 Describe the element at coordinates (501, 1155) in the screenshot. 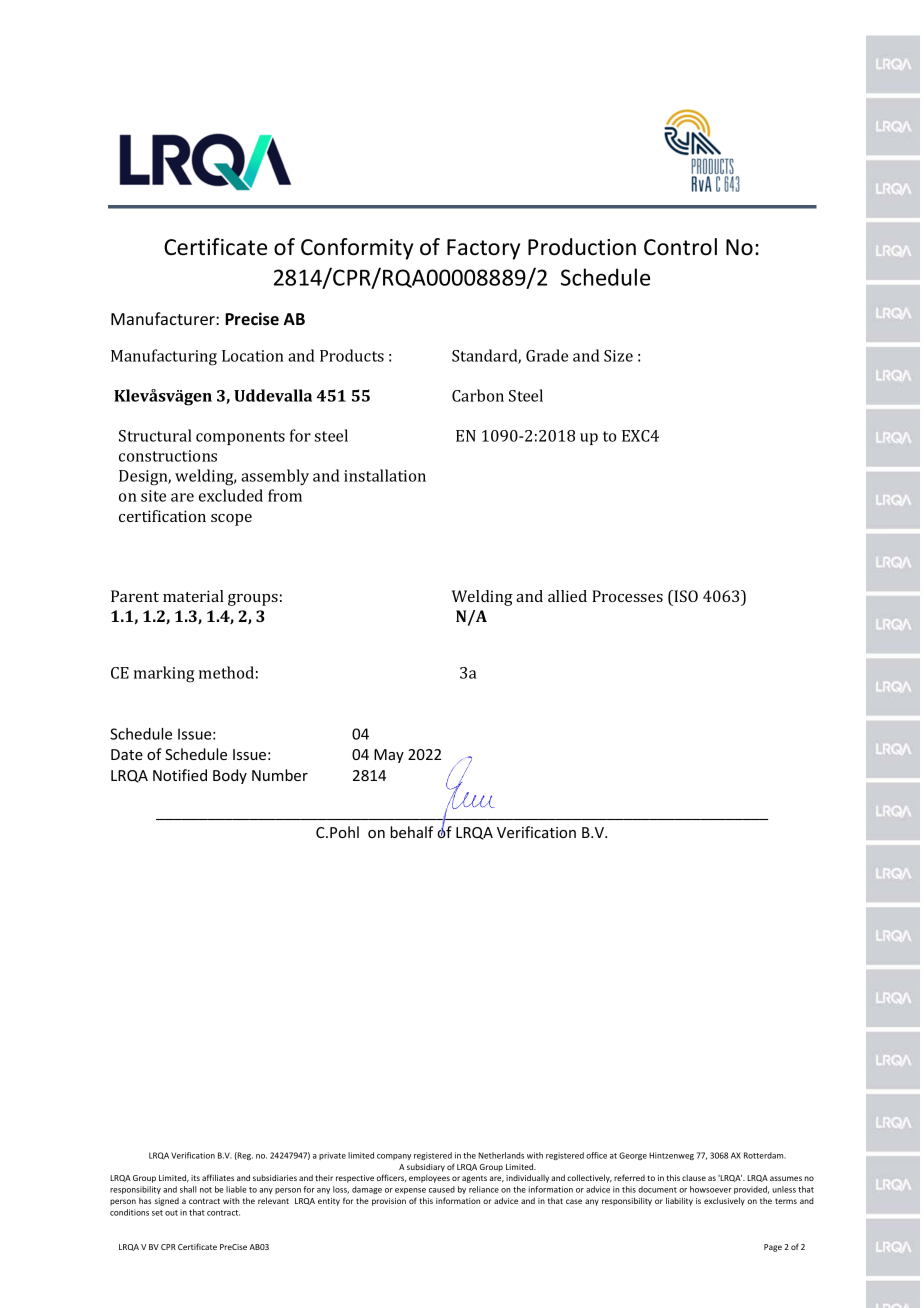

I see `Netherlands` at that location.
